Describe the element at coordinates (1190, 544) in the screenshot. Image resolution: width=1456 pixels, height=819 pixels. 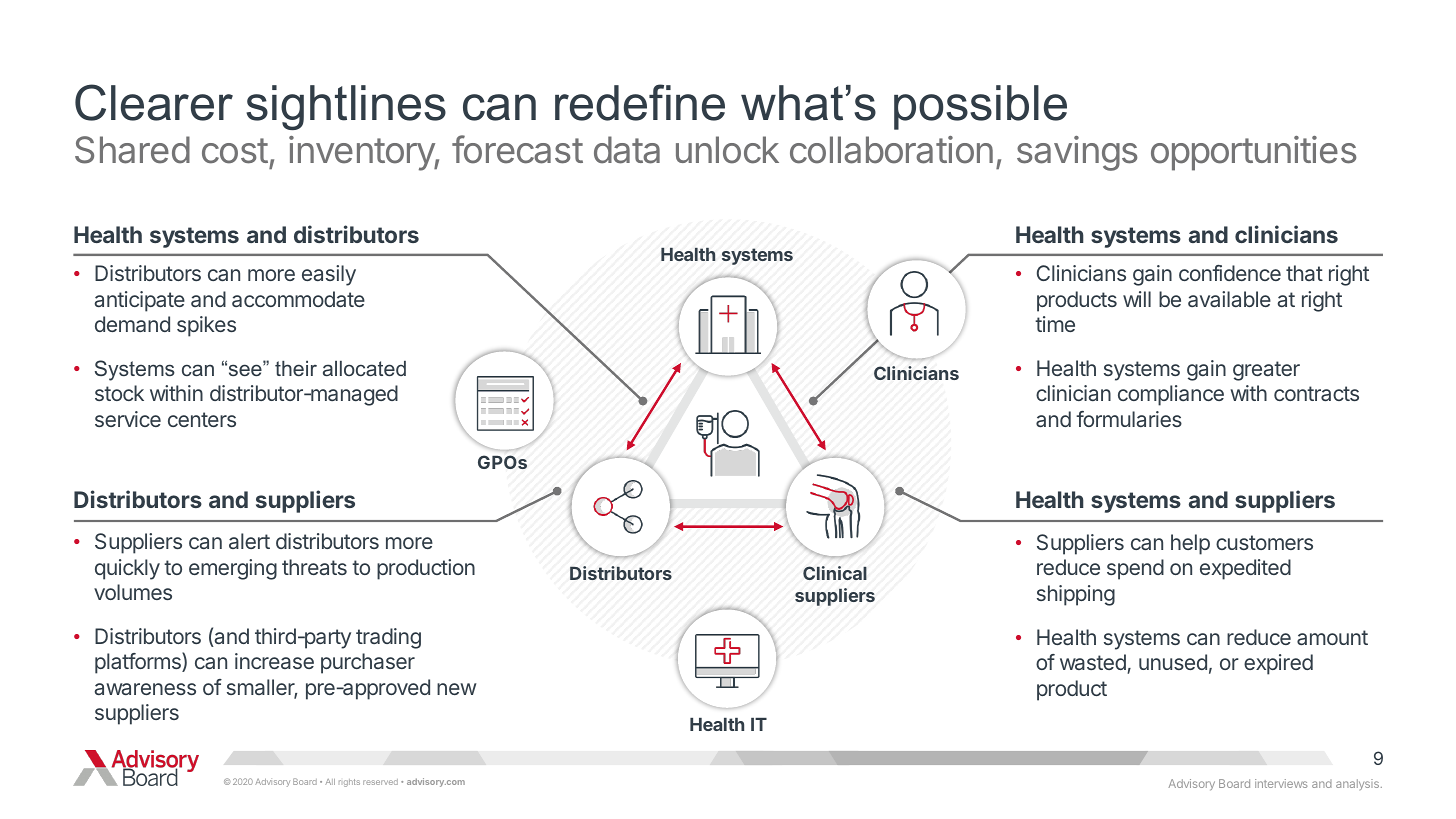
I see `help` at that location.
